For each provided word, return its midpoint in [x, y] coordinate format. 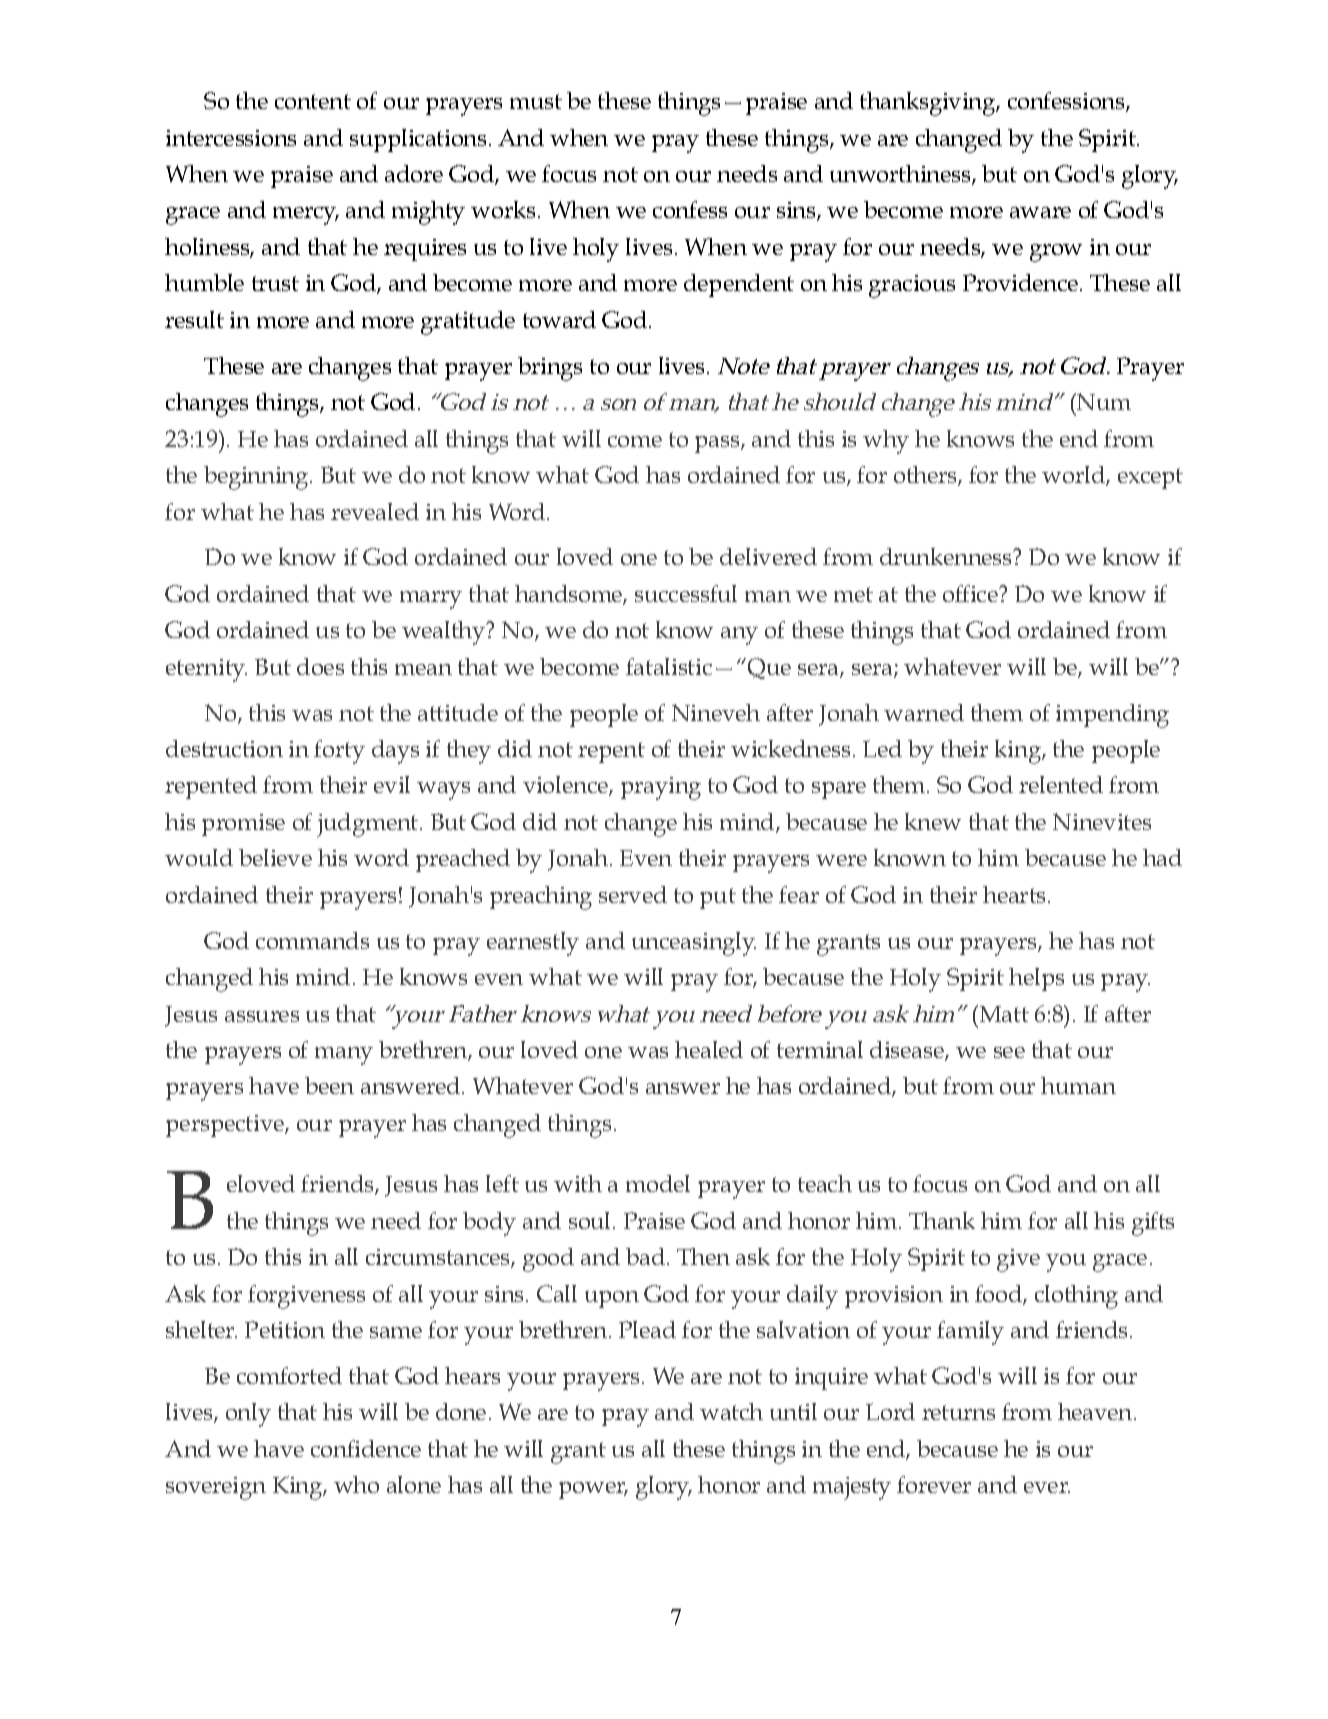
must [536, 101]
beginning [257, 478]
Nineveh [716, 712]
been [329, 1085]
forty [339, 752]
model [658, 1183]
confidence [366, 1448]
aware [1040, 212]
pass [718, 444]
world [1074, 476]
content [313, 101]
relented [1061, 784]
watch [731, 1411]
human [1078, 1085]
